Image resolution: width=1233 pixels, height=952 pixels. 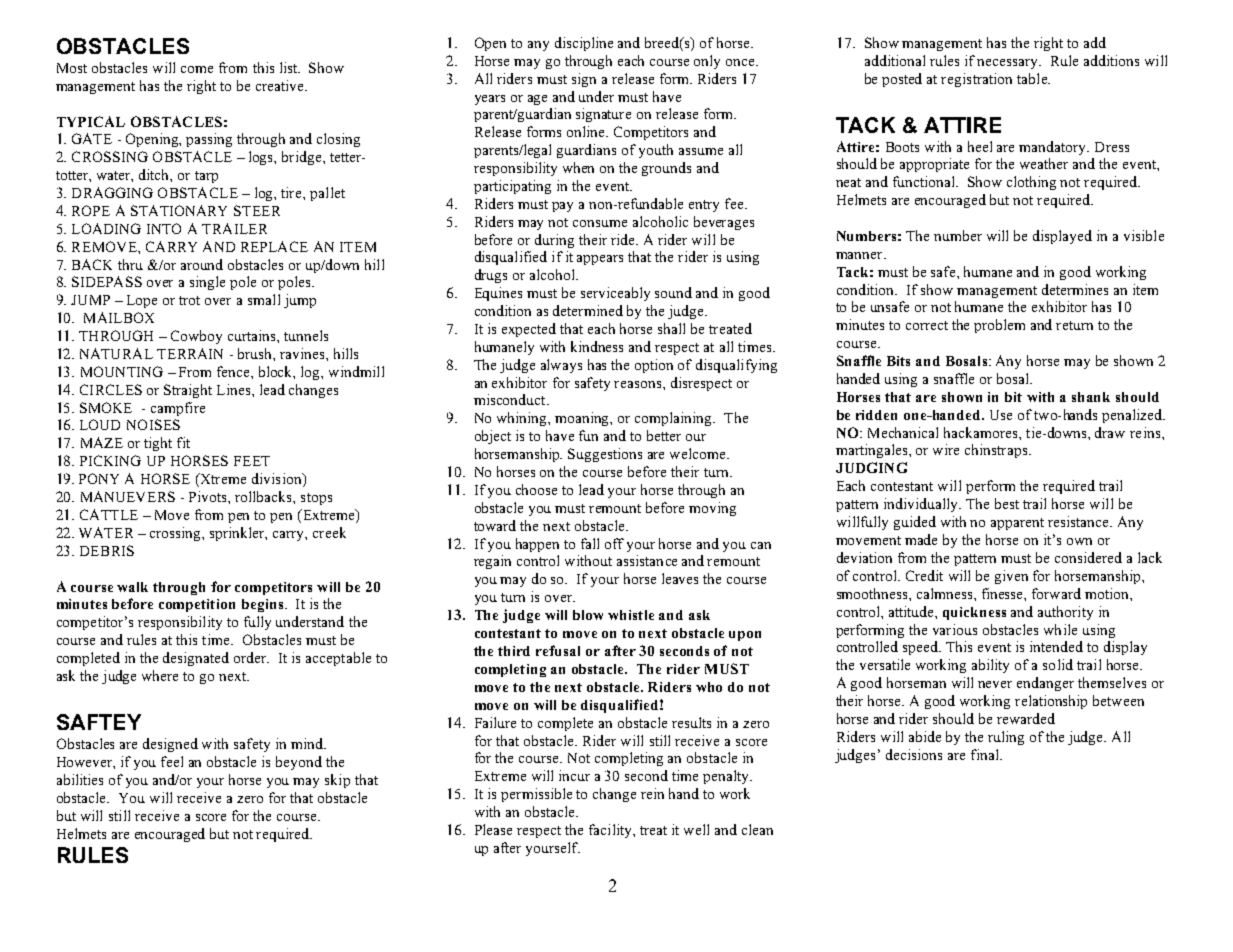 I want to click on Use, so click(x=1001, y=415).
